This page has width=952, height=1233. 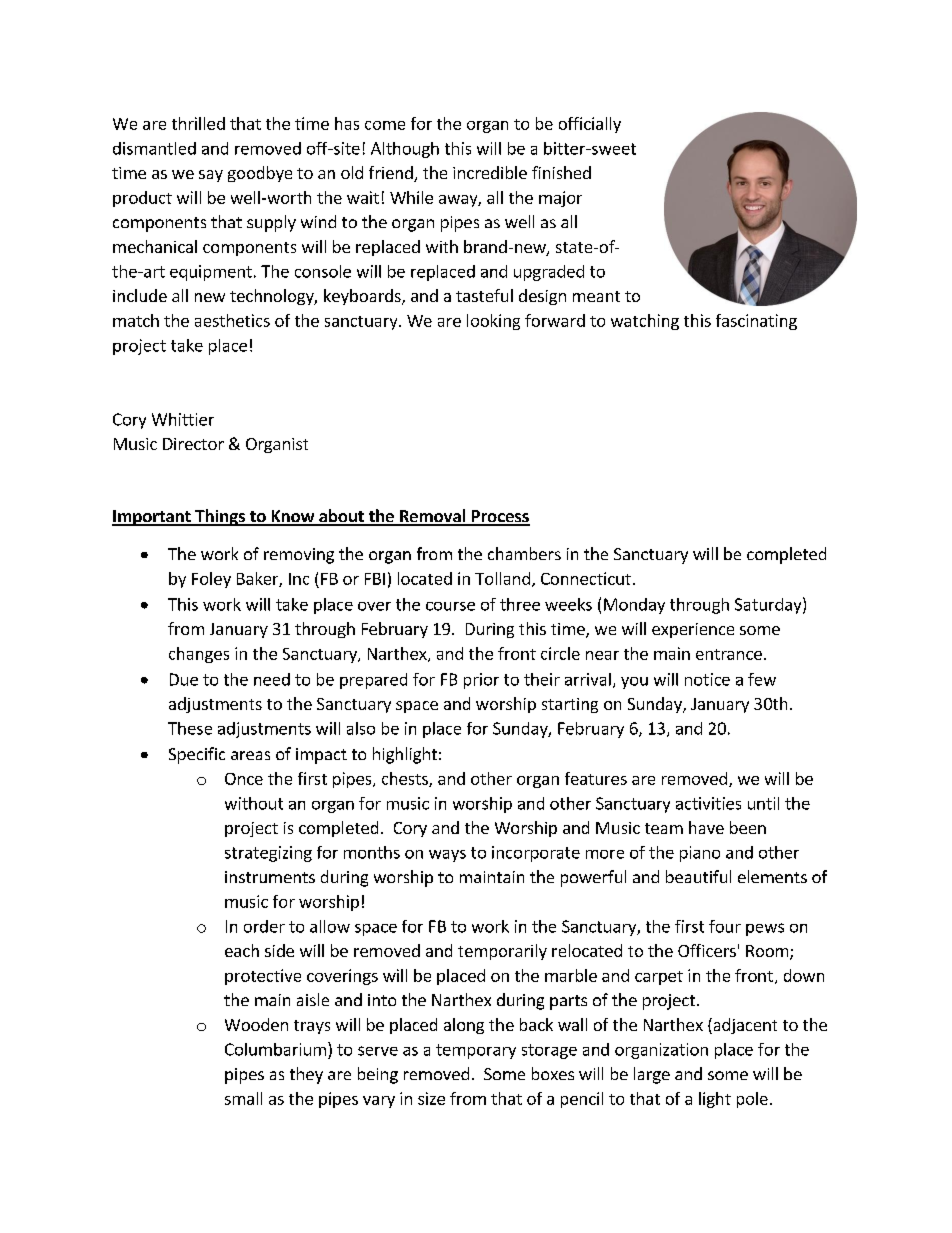 What do you see at coordinates (634, 606) in the page?
I see `Monday` at bounding box center [634, 606].
